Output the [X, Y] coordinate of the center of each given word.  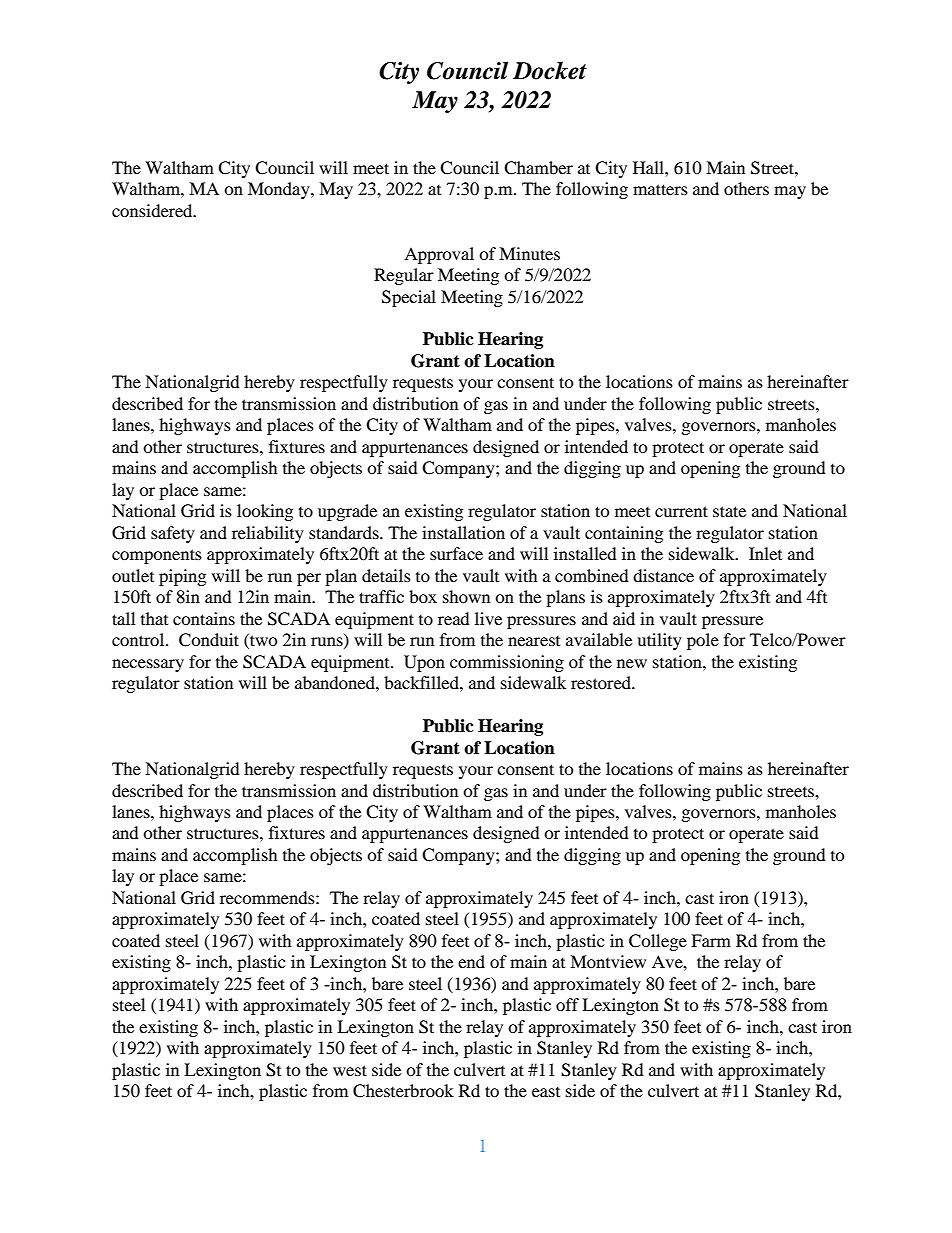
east [546, 1092]
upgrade [347, 512]
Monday [280, 190]
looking [265, 512]
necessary [148, 665]
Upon [424, 663]
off [567, 1004]
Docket [550, 70]
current [681, 511]
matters [660, 189]
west [350, 1070]
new [632, 663]
